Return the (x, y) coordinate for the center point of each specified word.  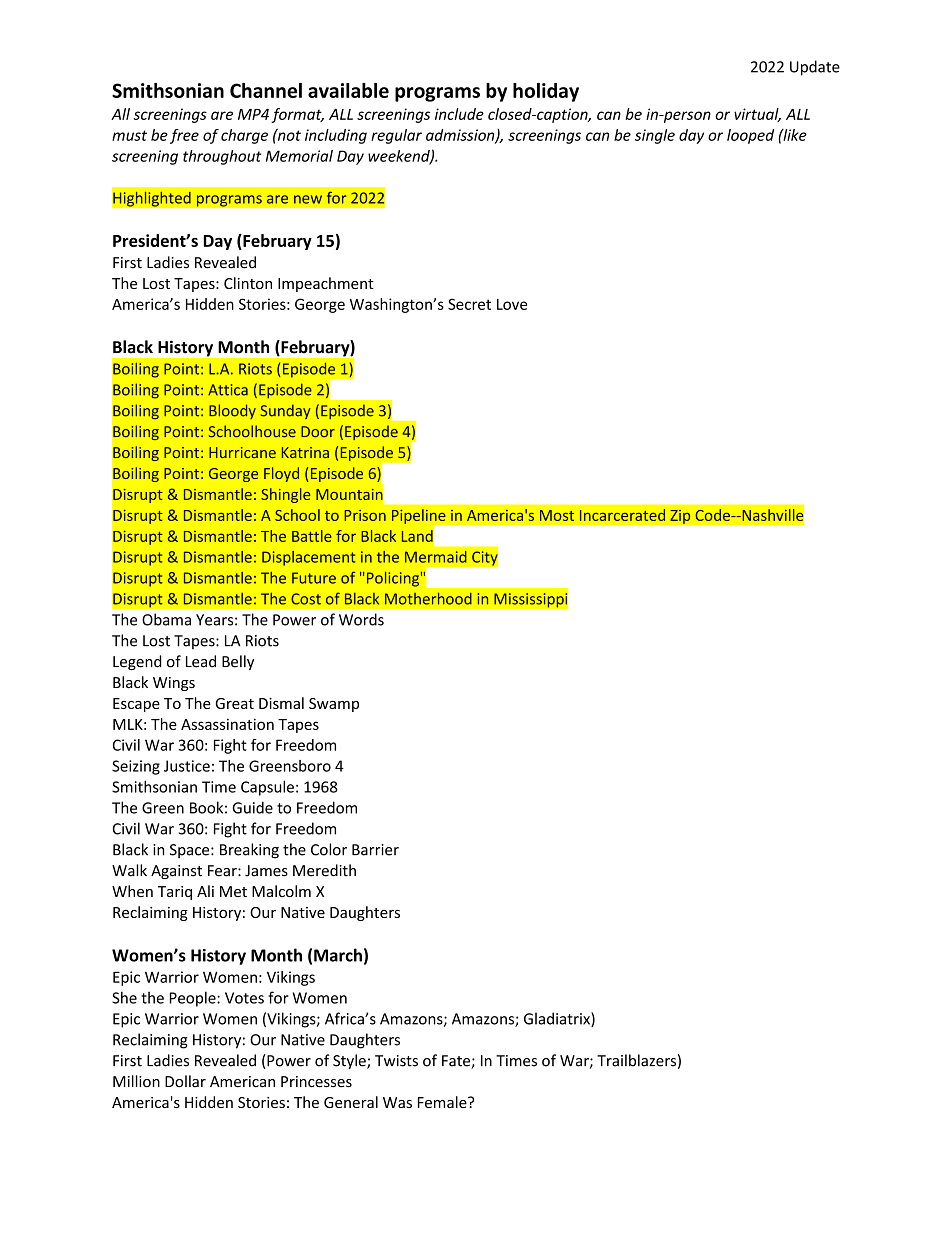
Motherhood (428, 598)
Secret (469, 304)
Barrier (375, 850)
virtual (757, 115)
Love (512, 304)
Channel (266, 90)
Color (329, 849)
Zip (680, 516)
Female (443, 1102)
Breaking (249, 851)
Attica (228, 390)
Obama (166, 619)
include (459, 114)
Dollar (185, 1081)
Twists (396, 1061)
